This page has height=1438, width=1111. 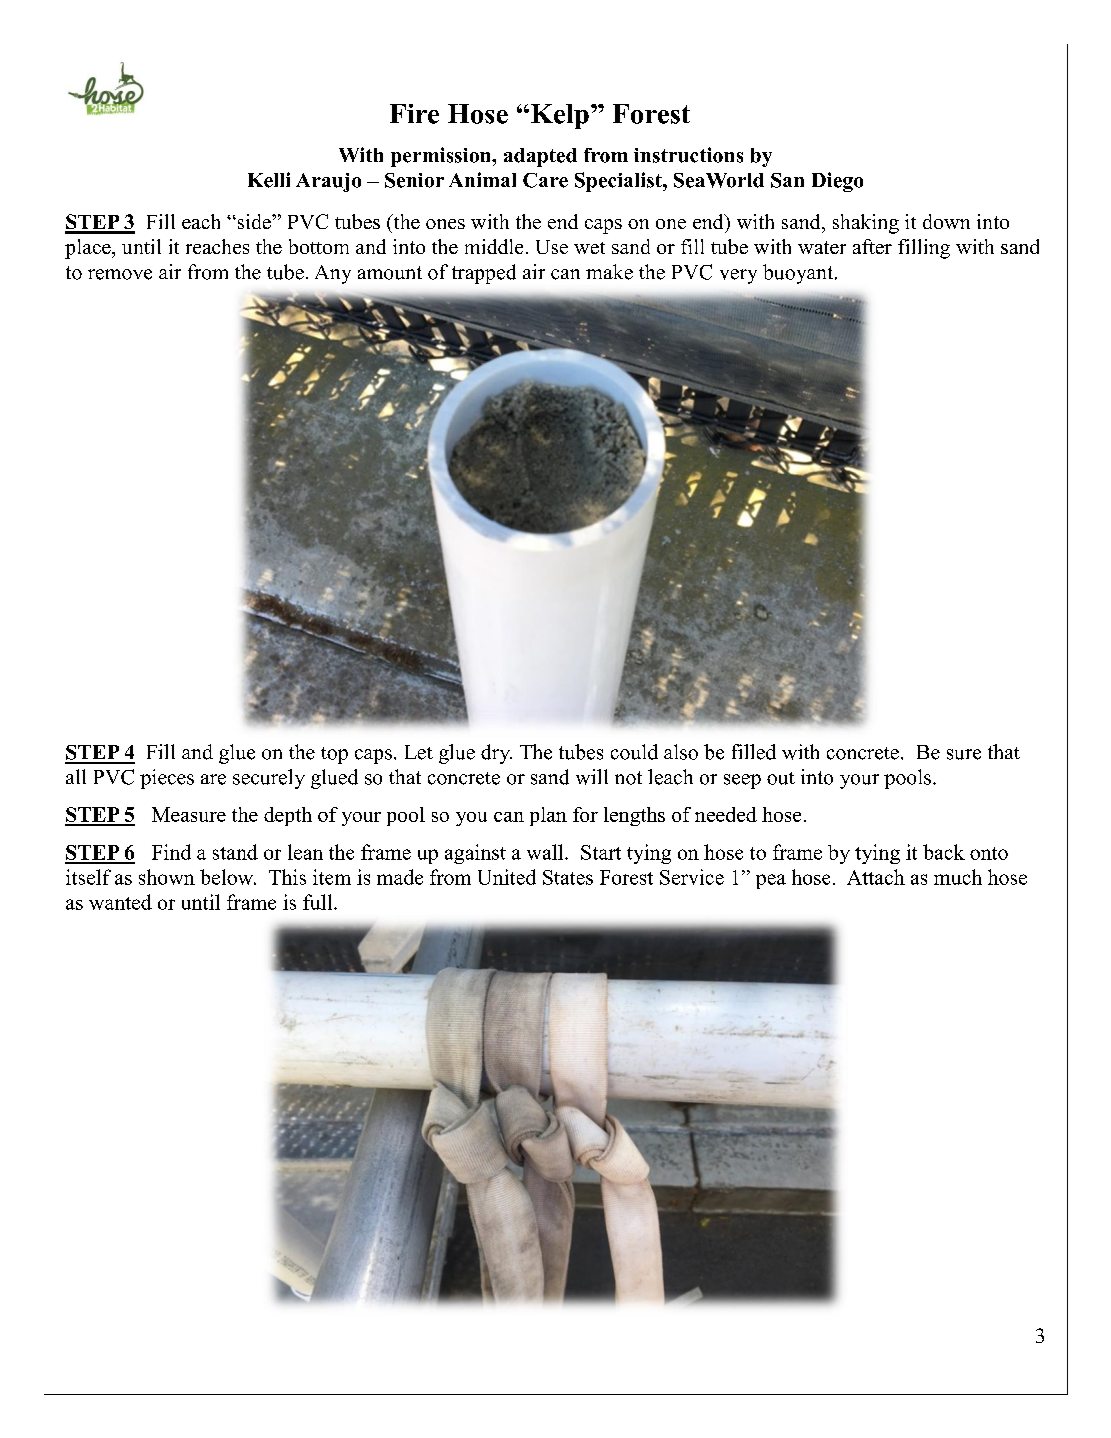 What do you see at coordinates (334, 755) in the page?
I see `top` at bounding box center [334, 755].
